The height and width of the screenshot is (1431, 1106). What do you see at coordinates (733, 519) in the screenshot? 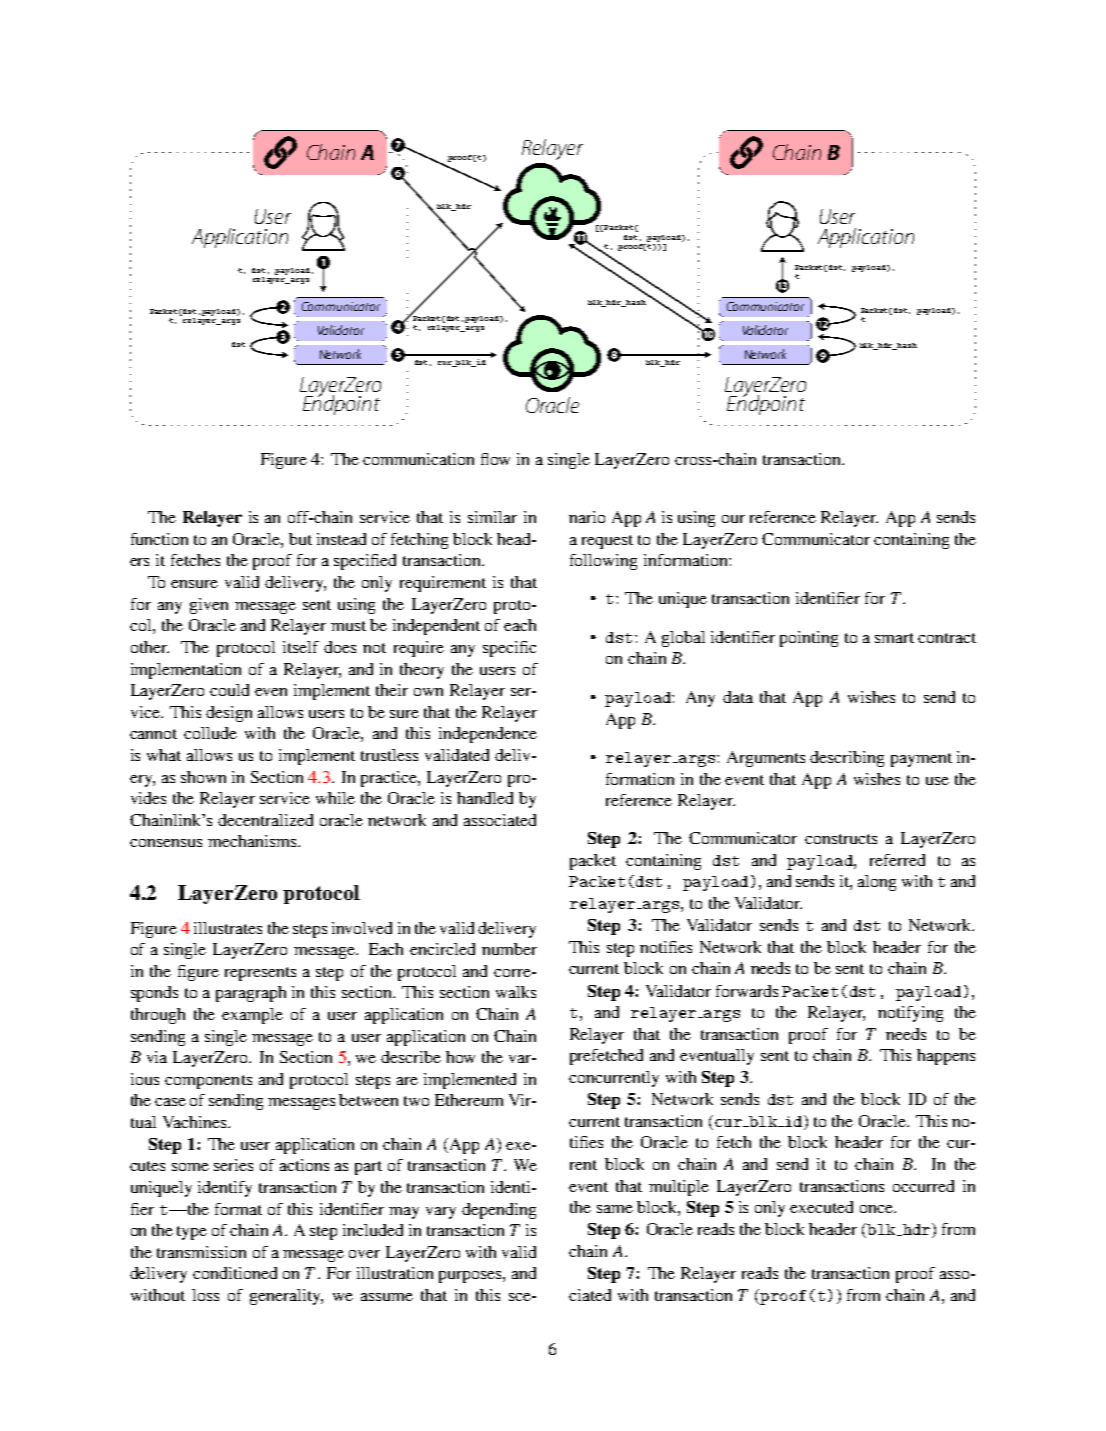
I see `our` at bounding box center [733, 519].
